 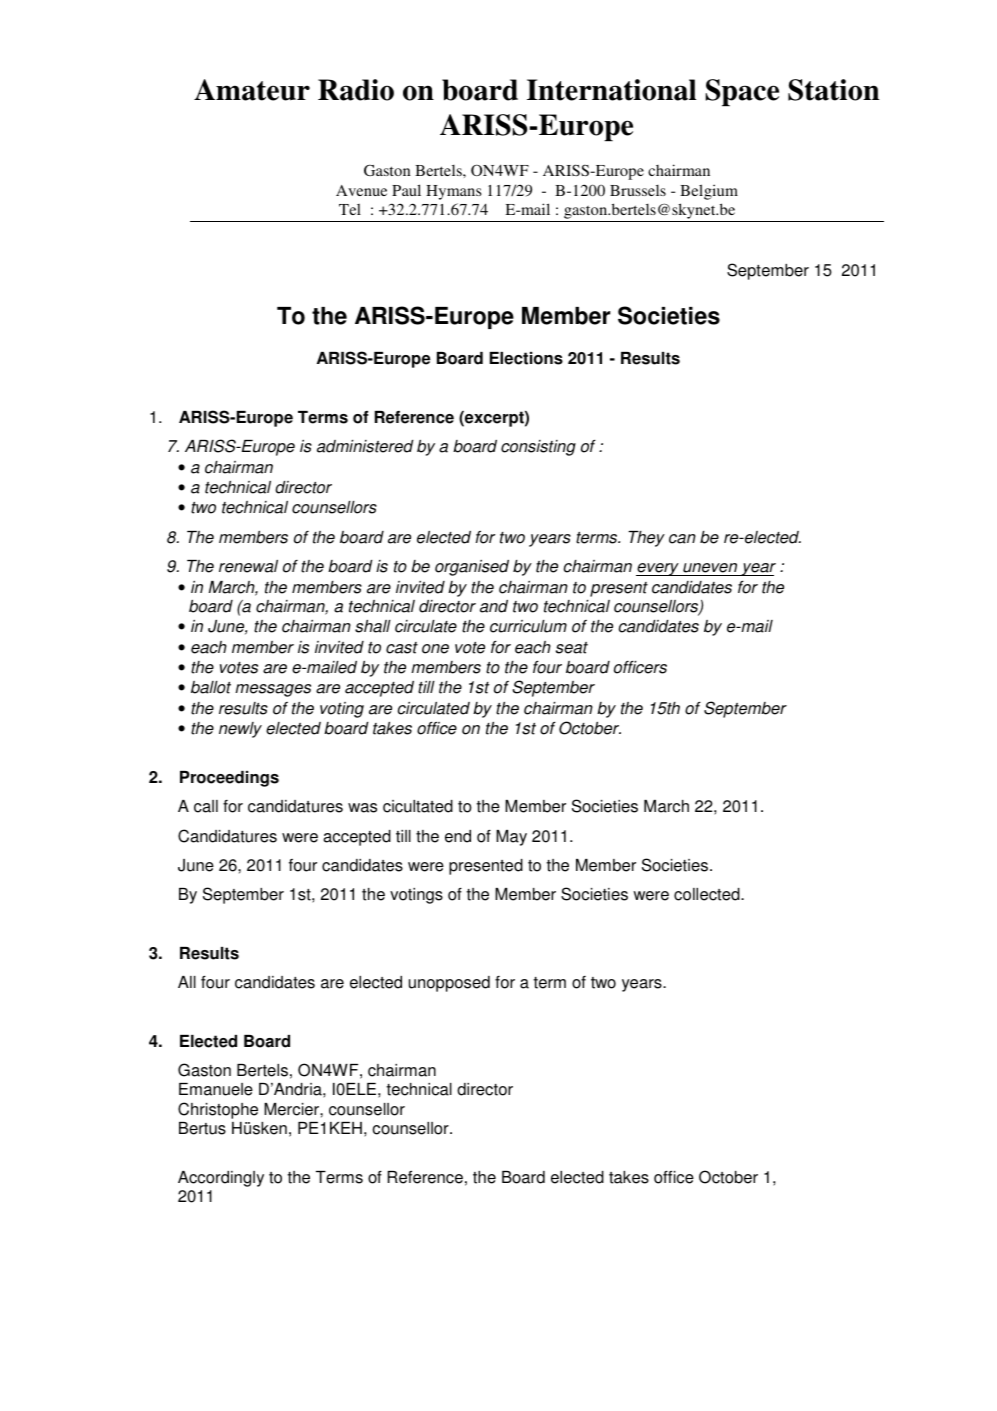 What do you see at coordinates (229, 779) in the page?
I see `Proceedings` at bounding box center [229, 779].
